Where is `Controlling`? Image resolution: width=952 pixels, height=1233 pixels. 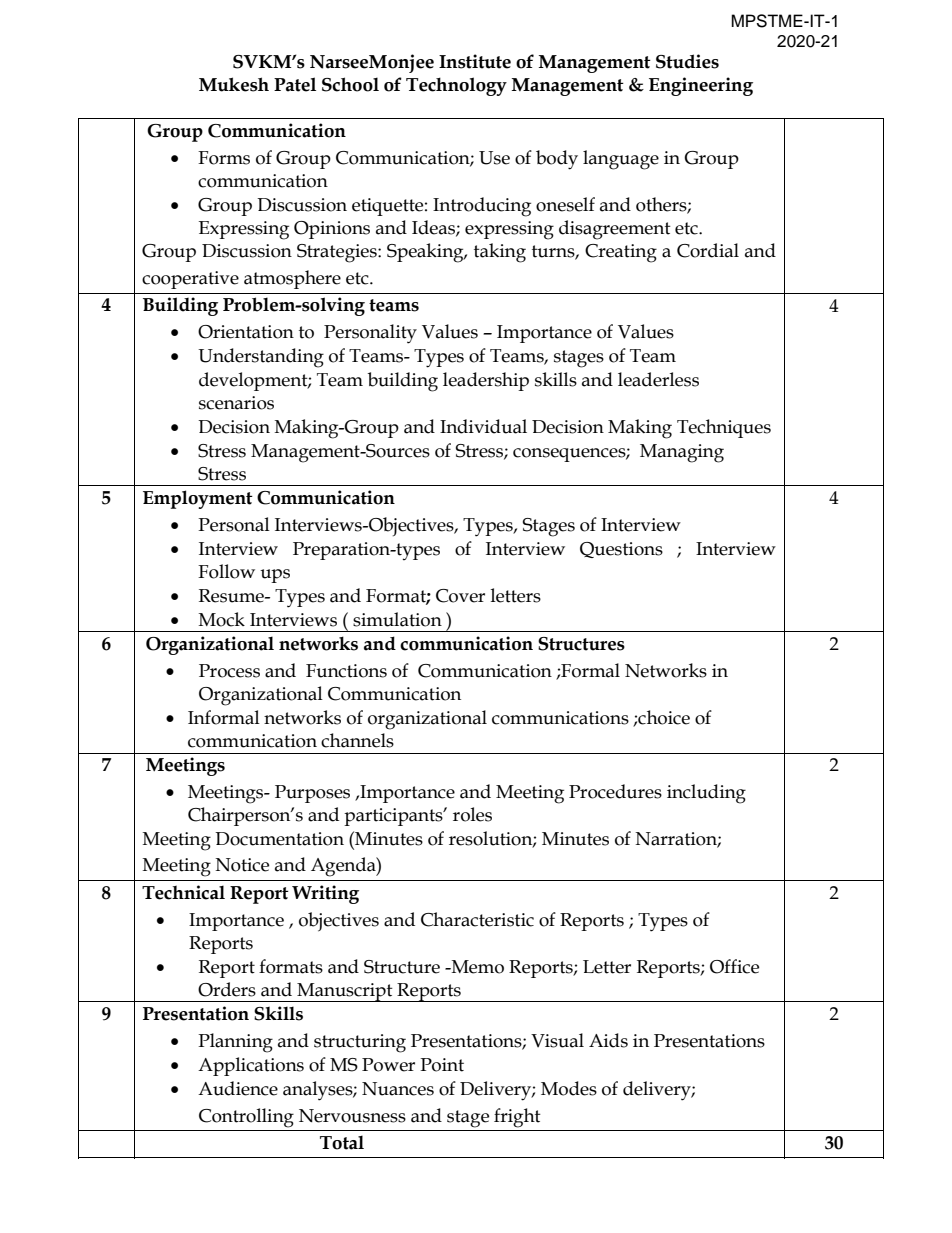
Controlling is located at coordinates (246, 1118).
